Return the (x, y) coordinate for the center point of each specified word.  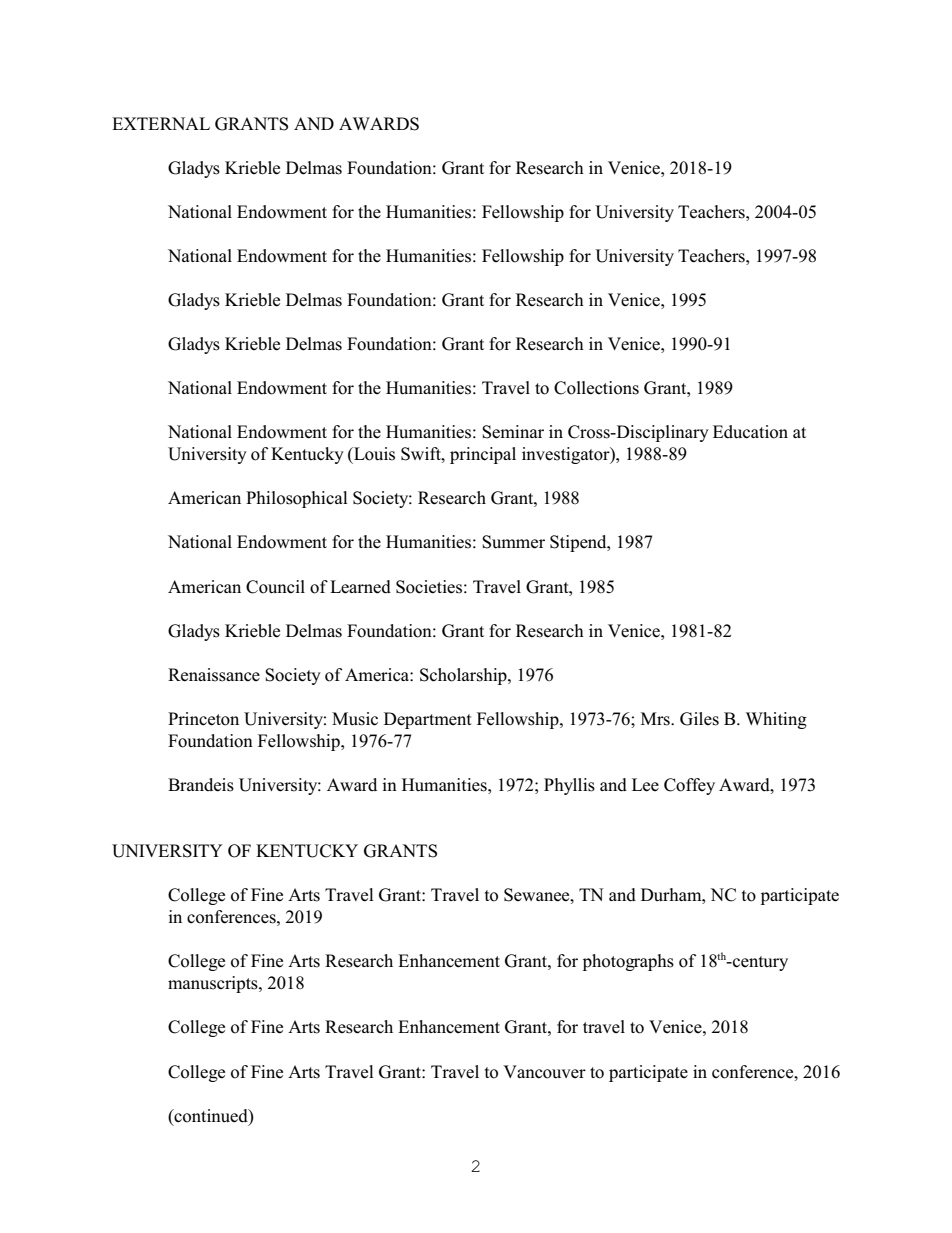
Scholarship (464, 676)
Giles (699, 719)
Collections (596, 388)
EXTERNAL (161, 123)
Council (275, 587)
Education (750, 432)
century (759, 963)
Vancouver (544, 1072)
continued (211, 1116)
